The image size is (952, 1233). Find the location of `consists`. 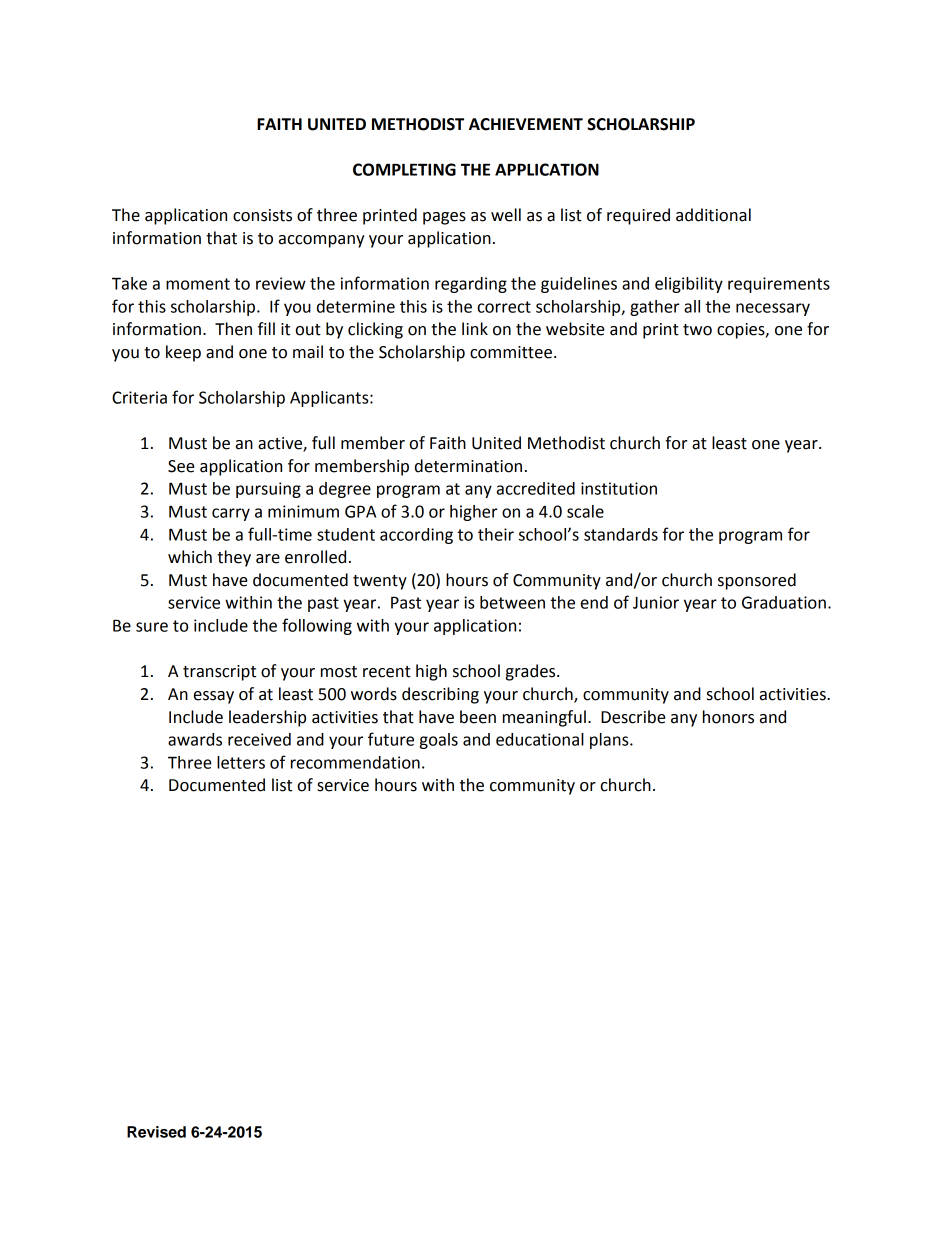

consists is located at coordinates (262, 215).
